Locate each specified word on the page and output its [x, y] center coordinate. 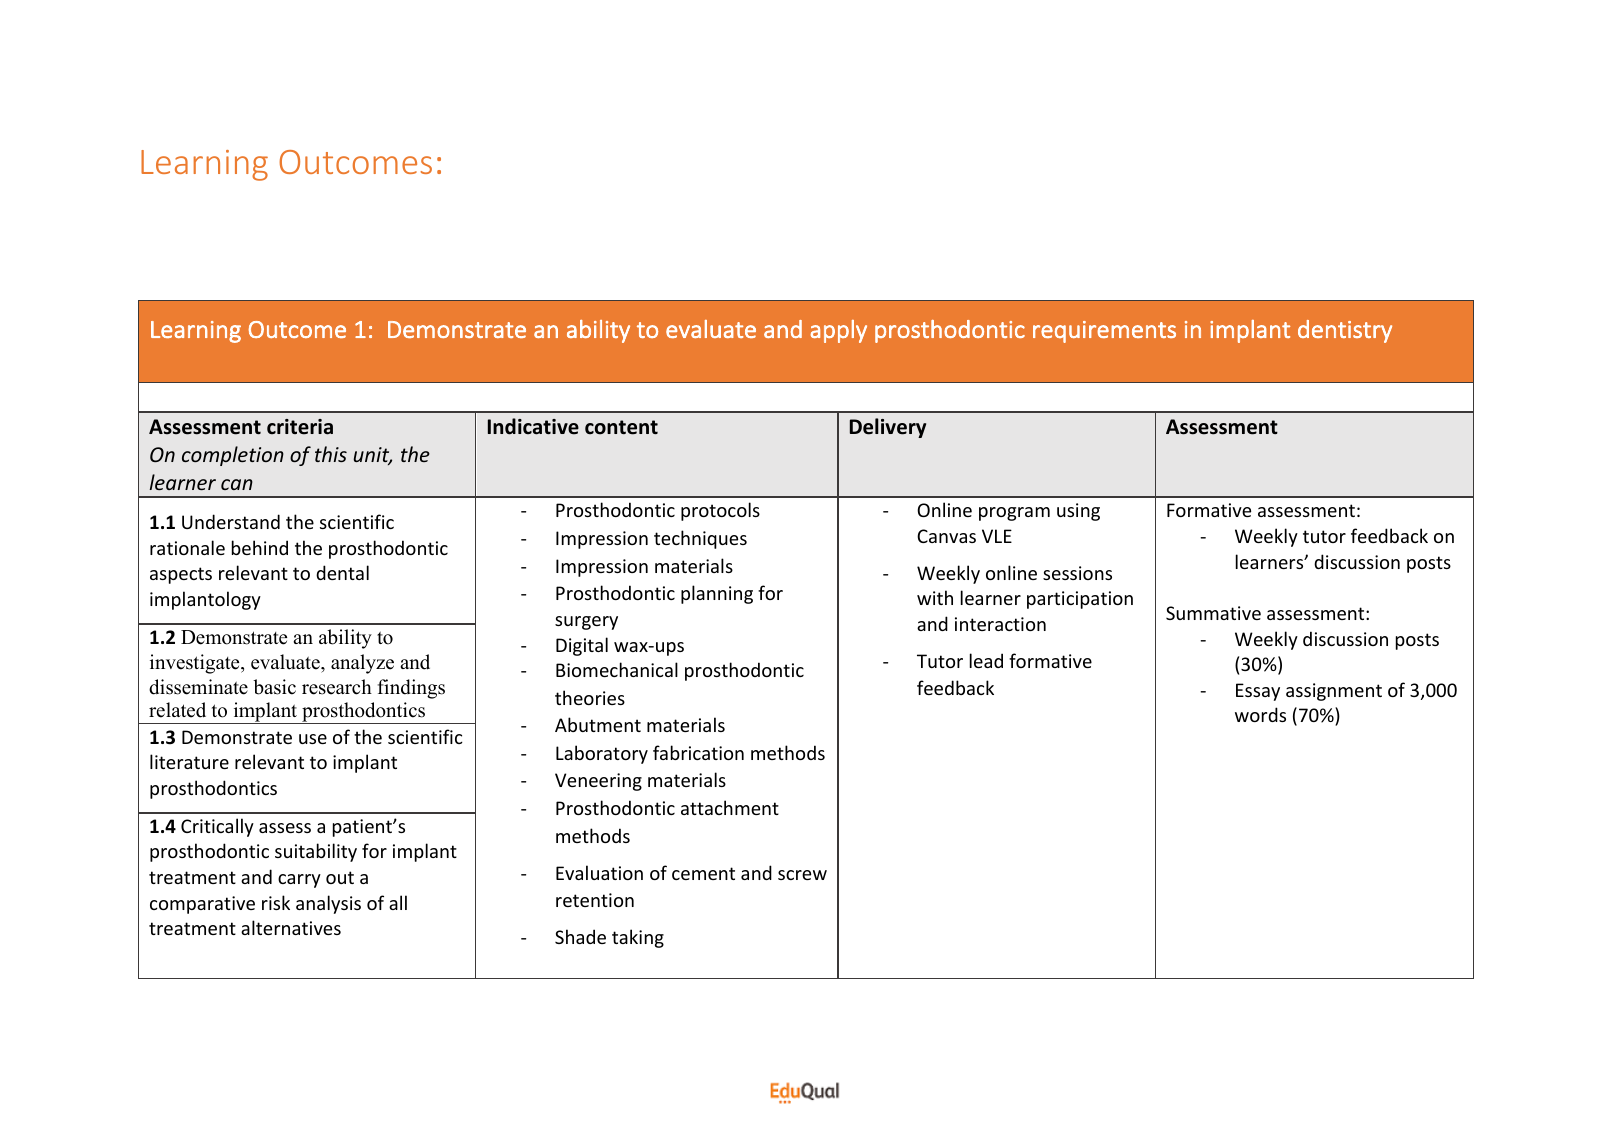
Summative [1213, 613]
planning [717, 594]
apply [838, 331]
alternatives [291, 927]
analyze [362, 664]
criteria [300, 427]
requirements [1104, 332]
